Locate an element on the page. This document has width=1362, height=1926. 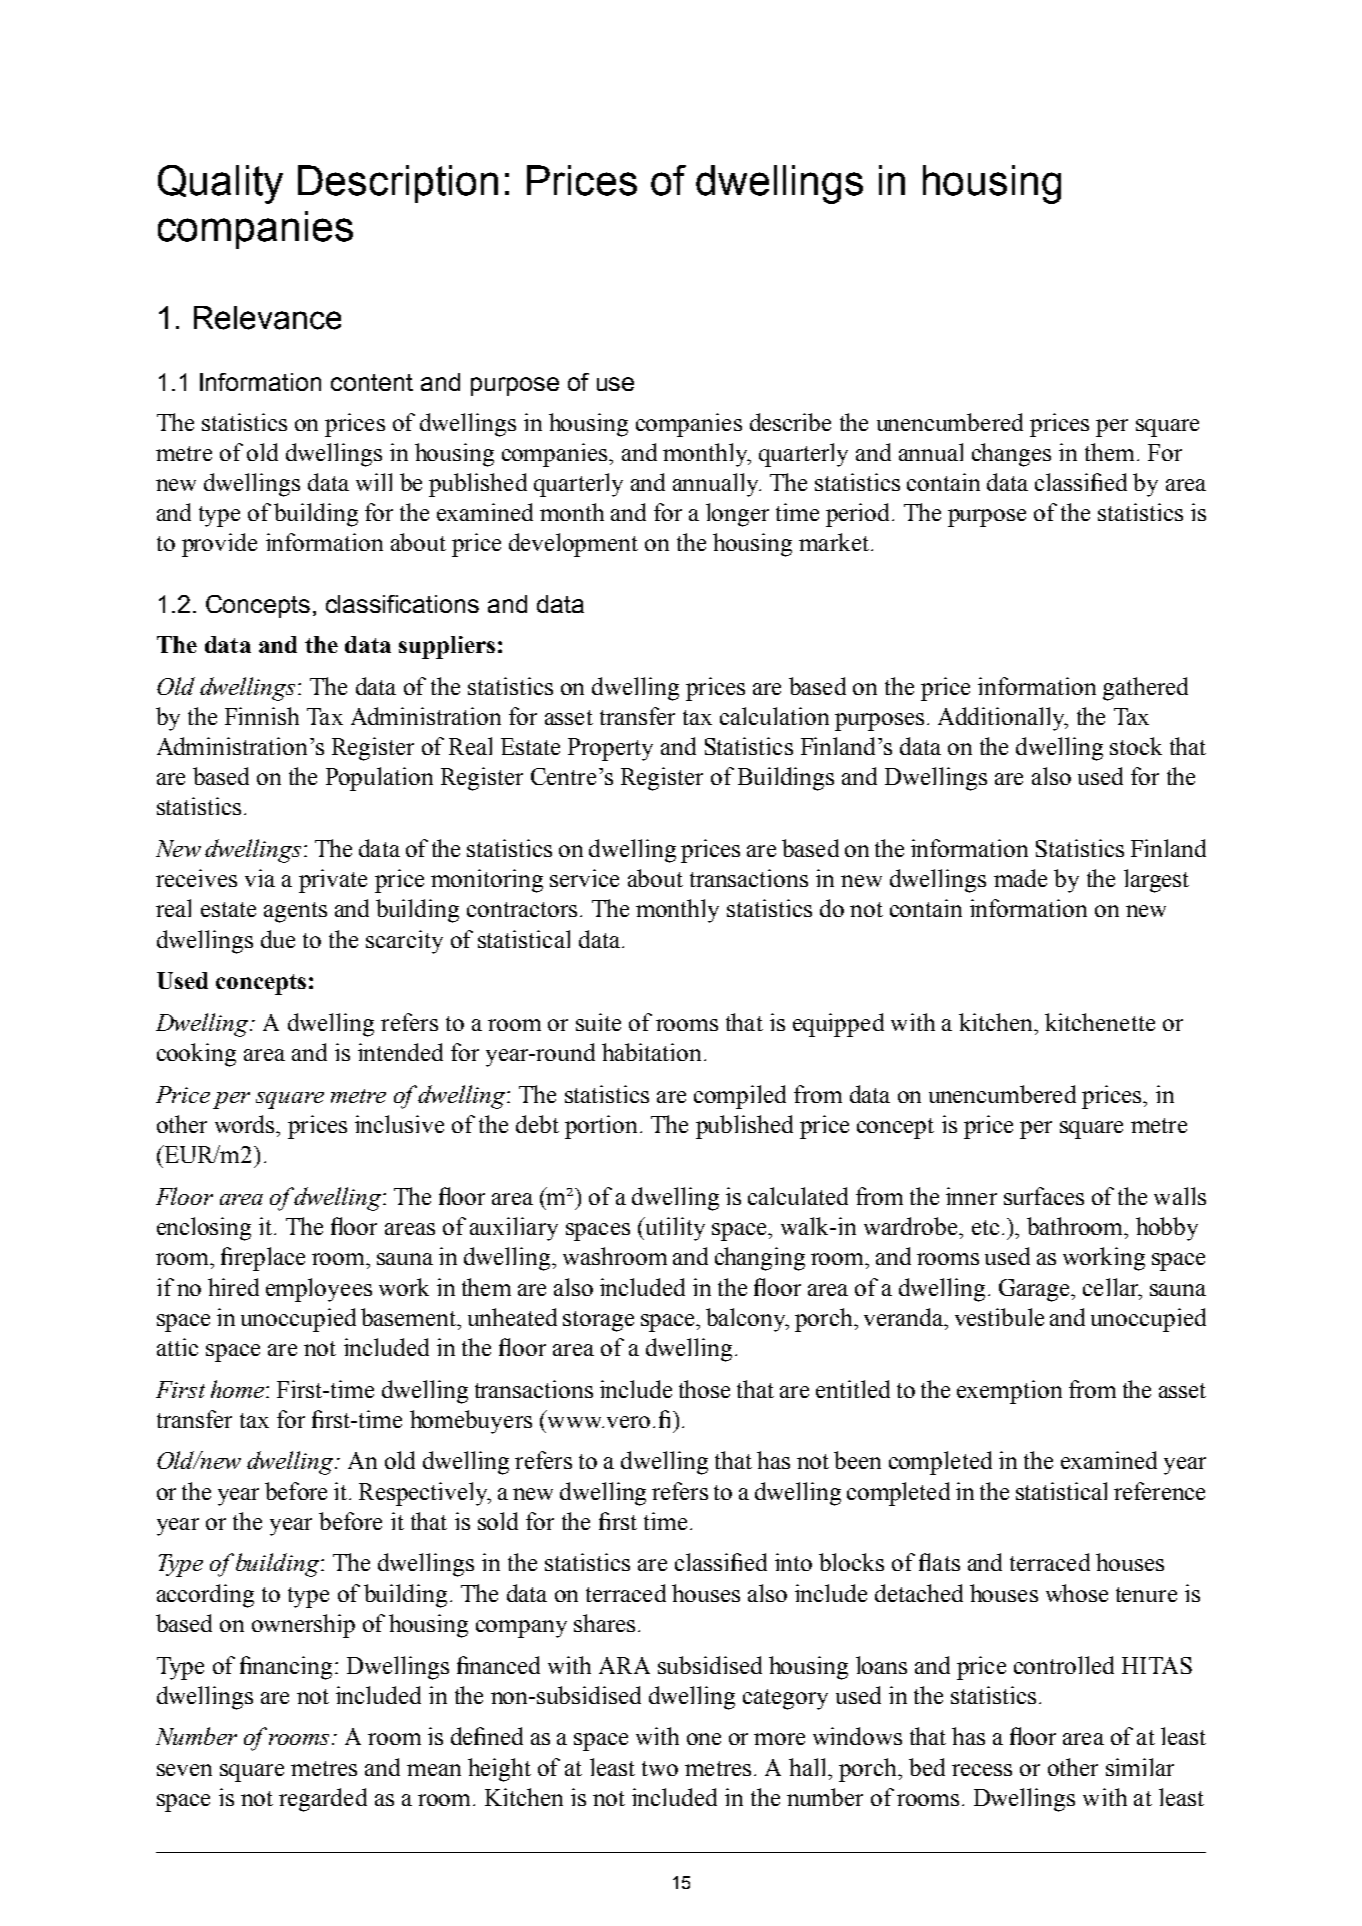
Additionally is located at coordinates (1002, 719).
